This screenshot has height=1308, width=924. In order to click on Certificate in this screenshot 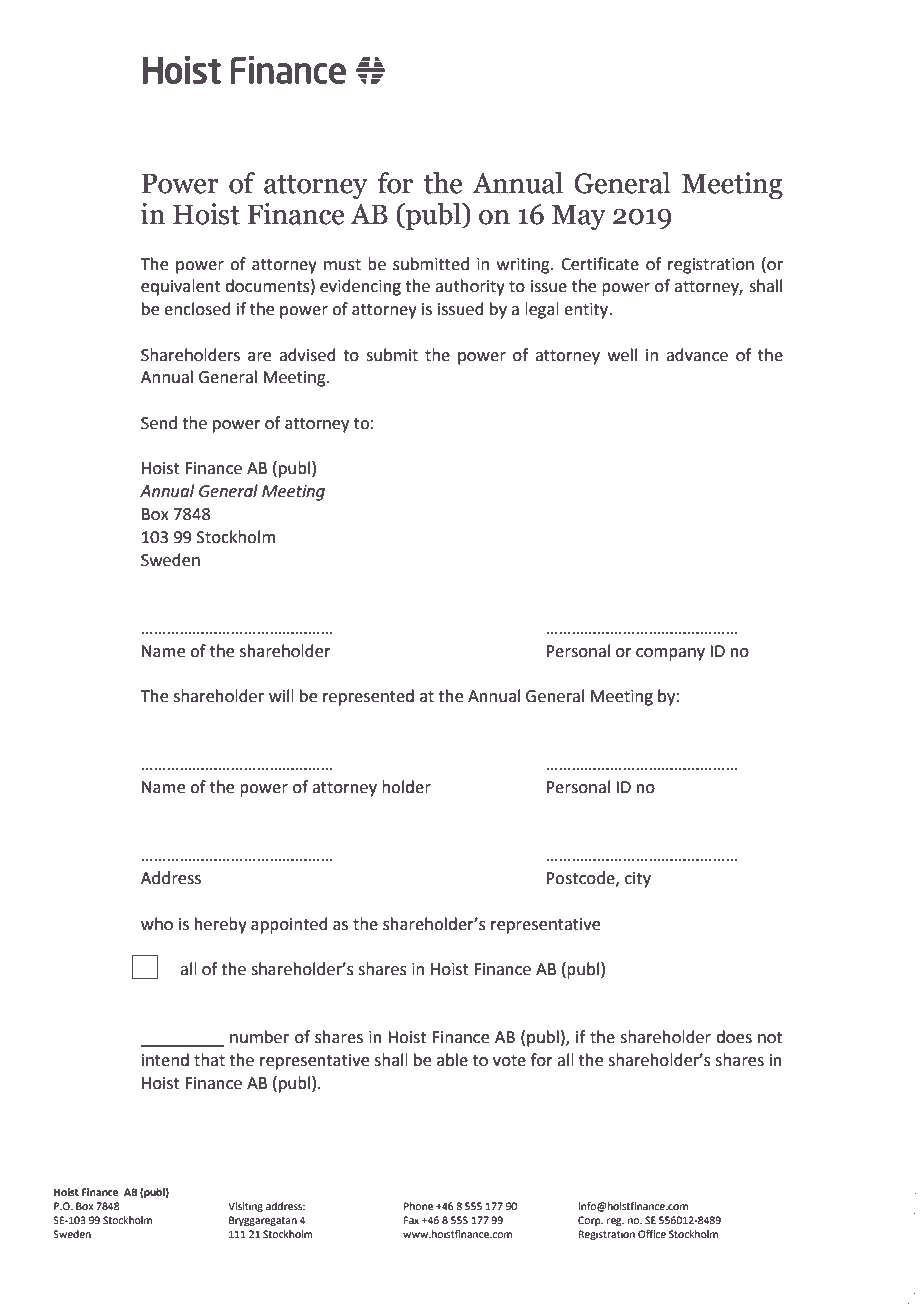, I will do `click(600, 264)`.
